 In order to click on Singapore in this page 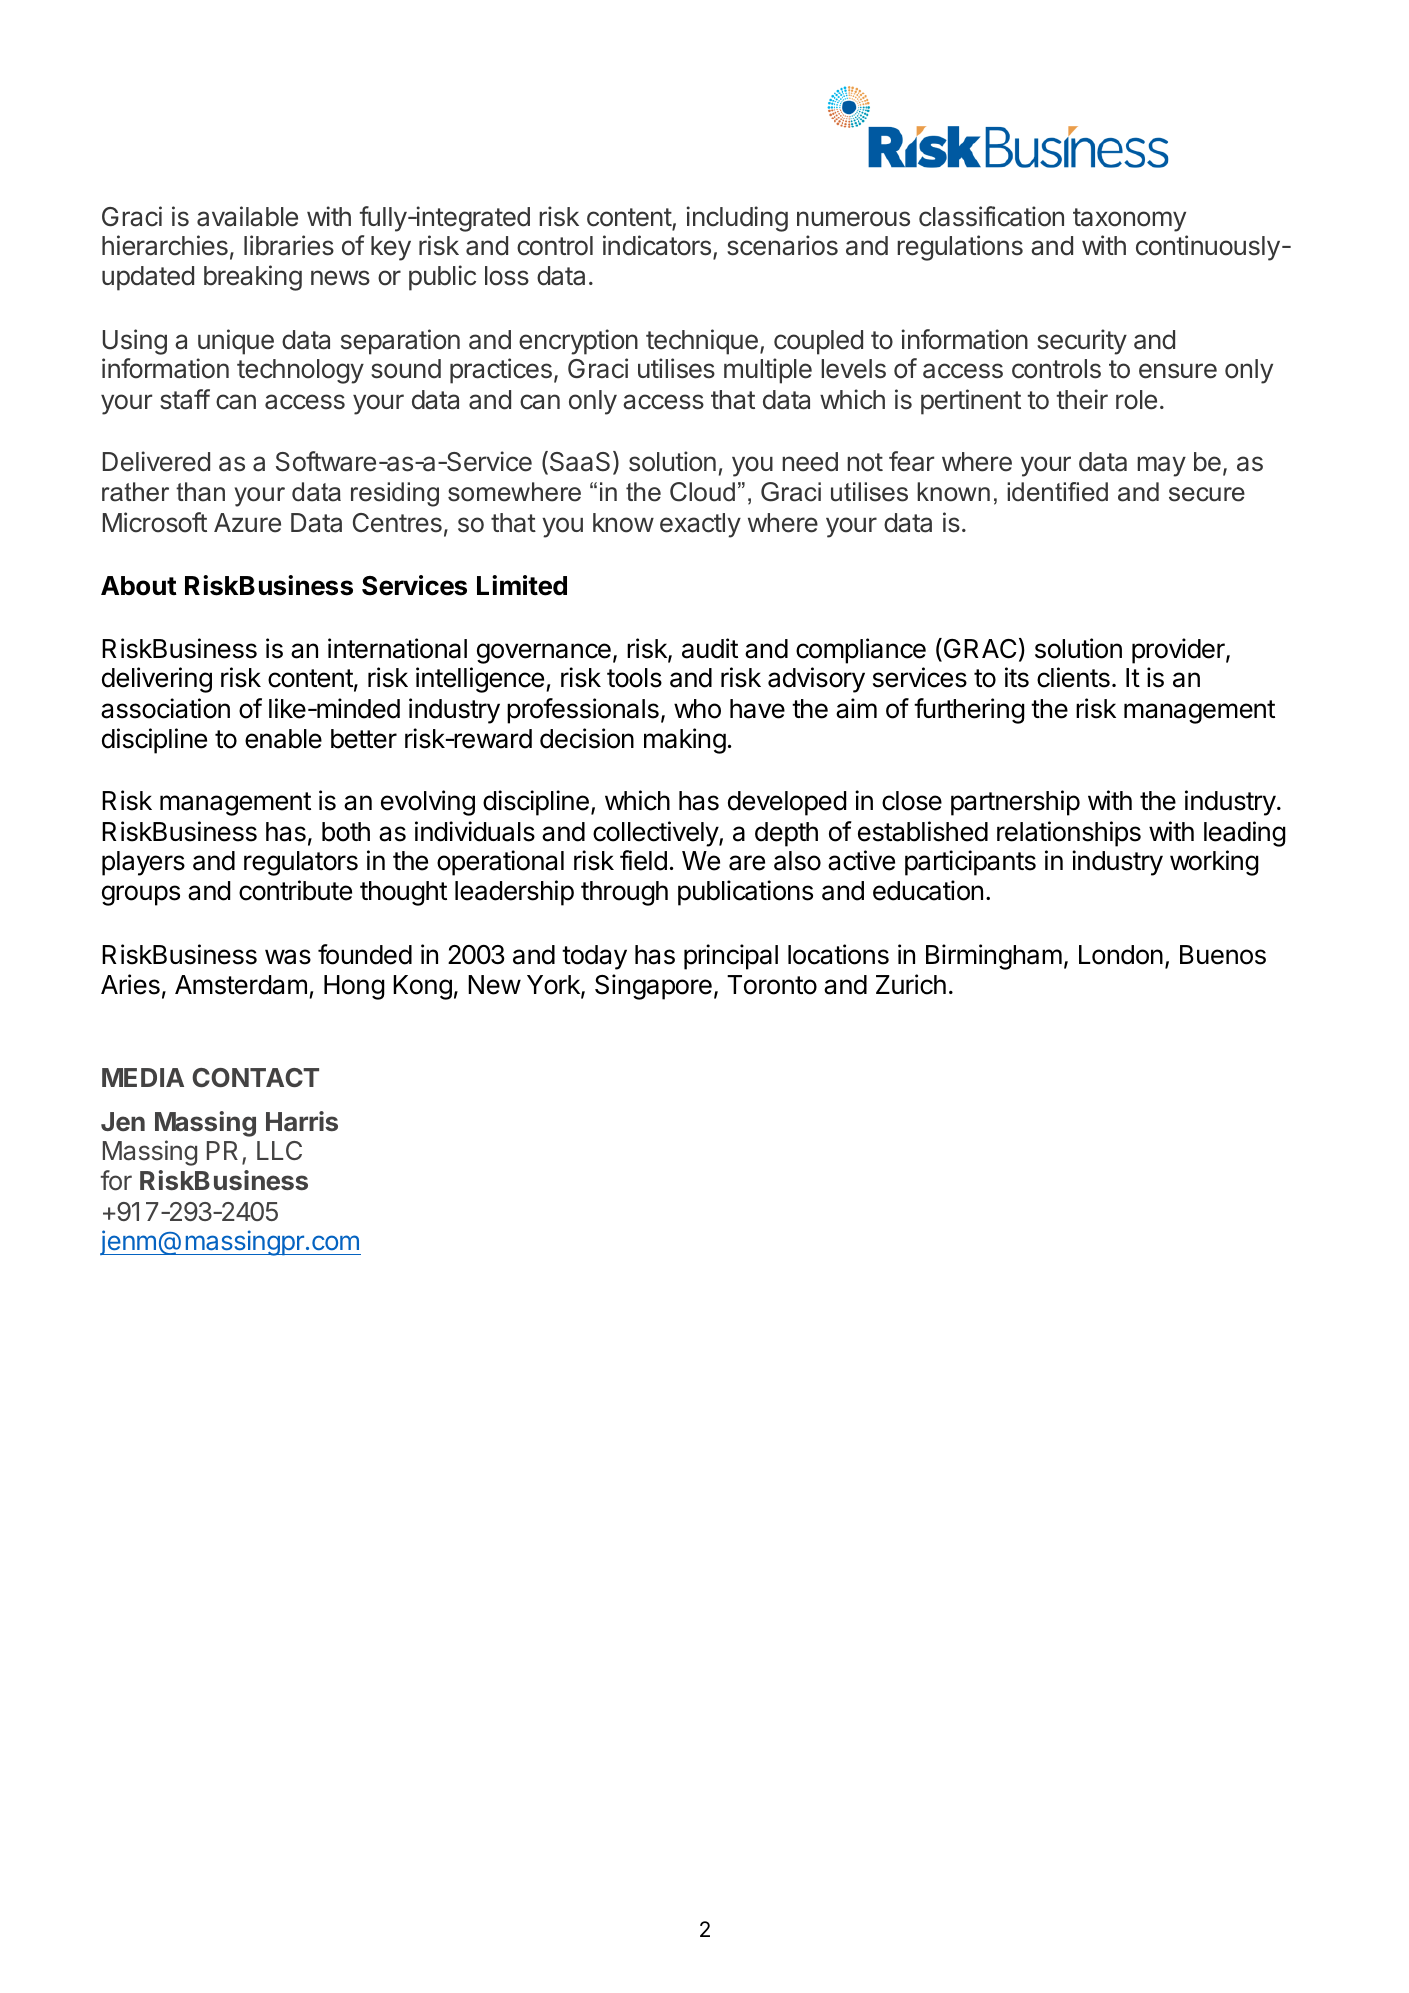, I will do `click(653, 987)`.
